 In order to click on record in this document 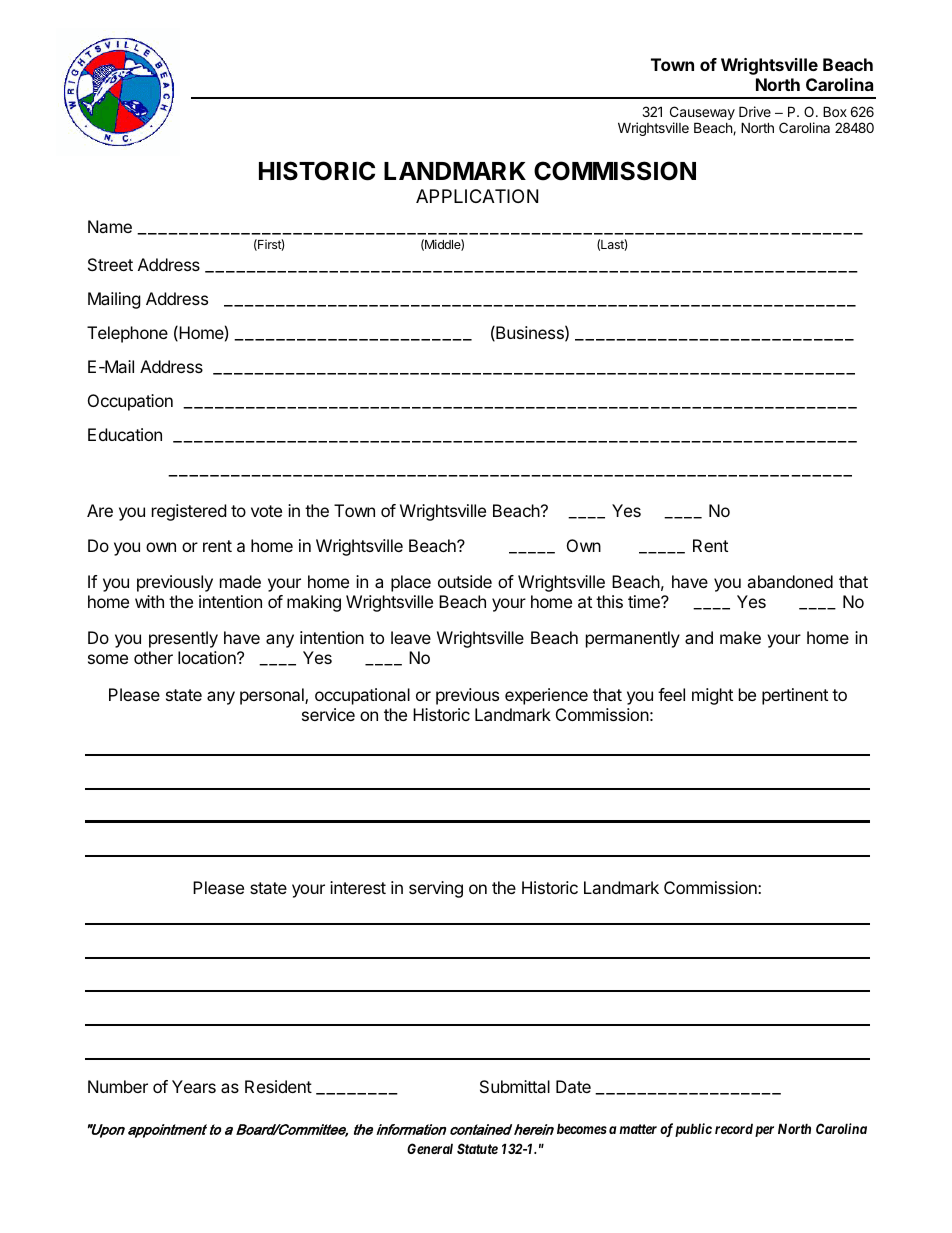, I will do `click(734, 1129)`.
